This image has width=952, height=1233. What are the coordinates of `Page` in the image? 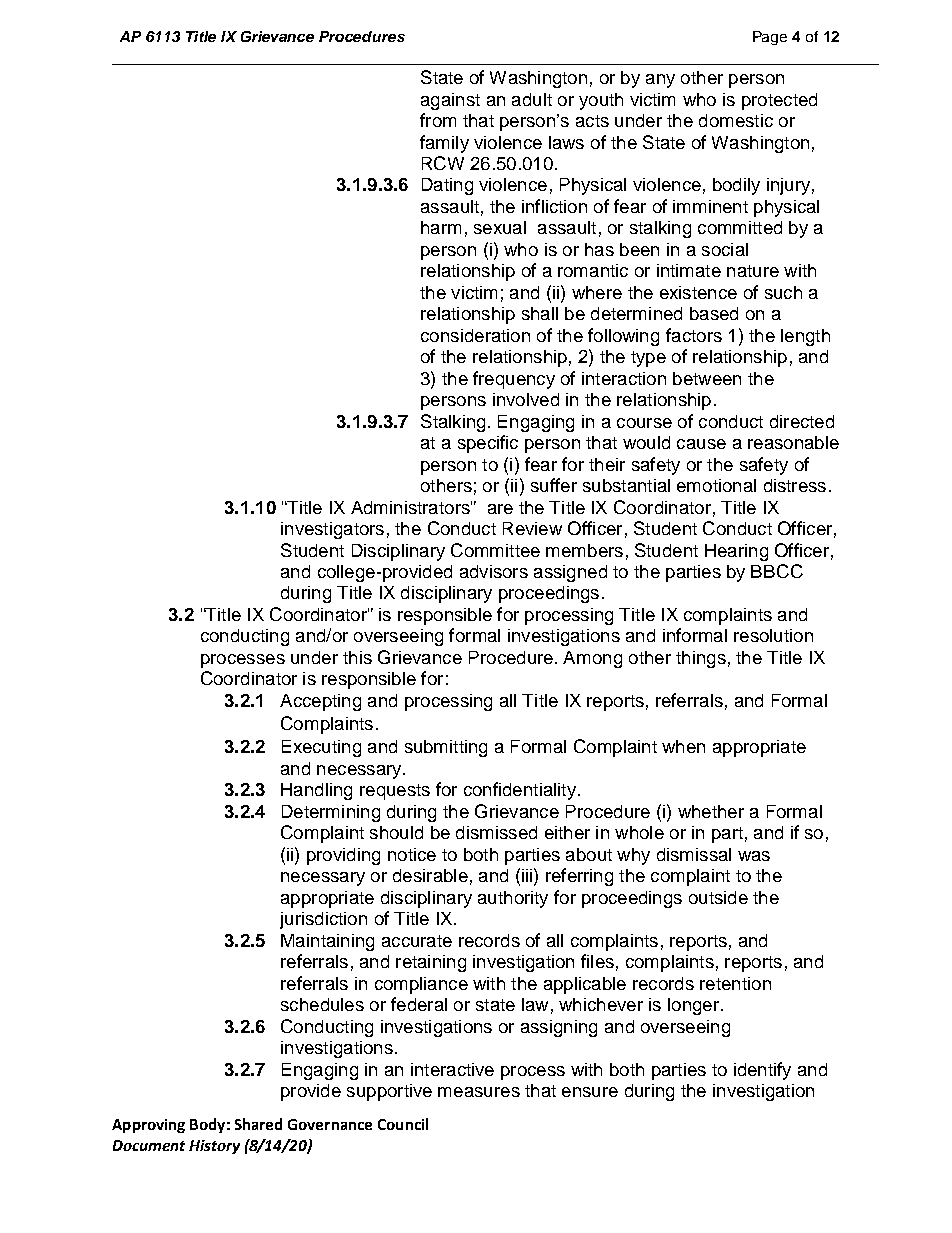 It's located at (770, 38).
